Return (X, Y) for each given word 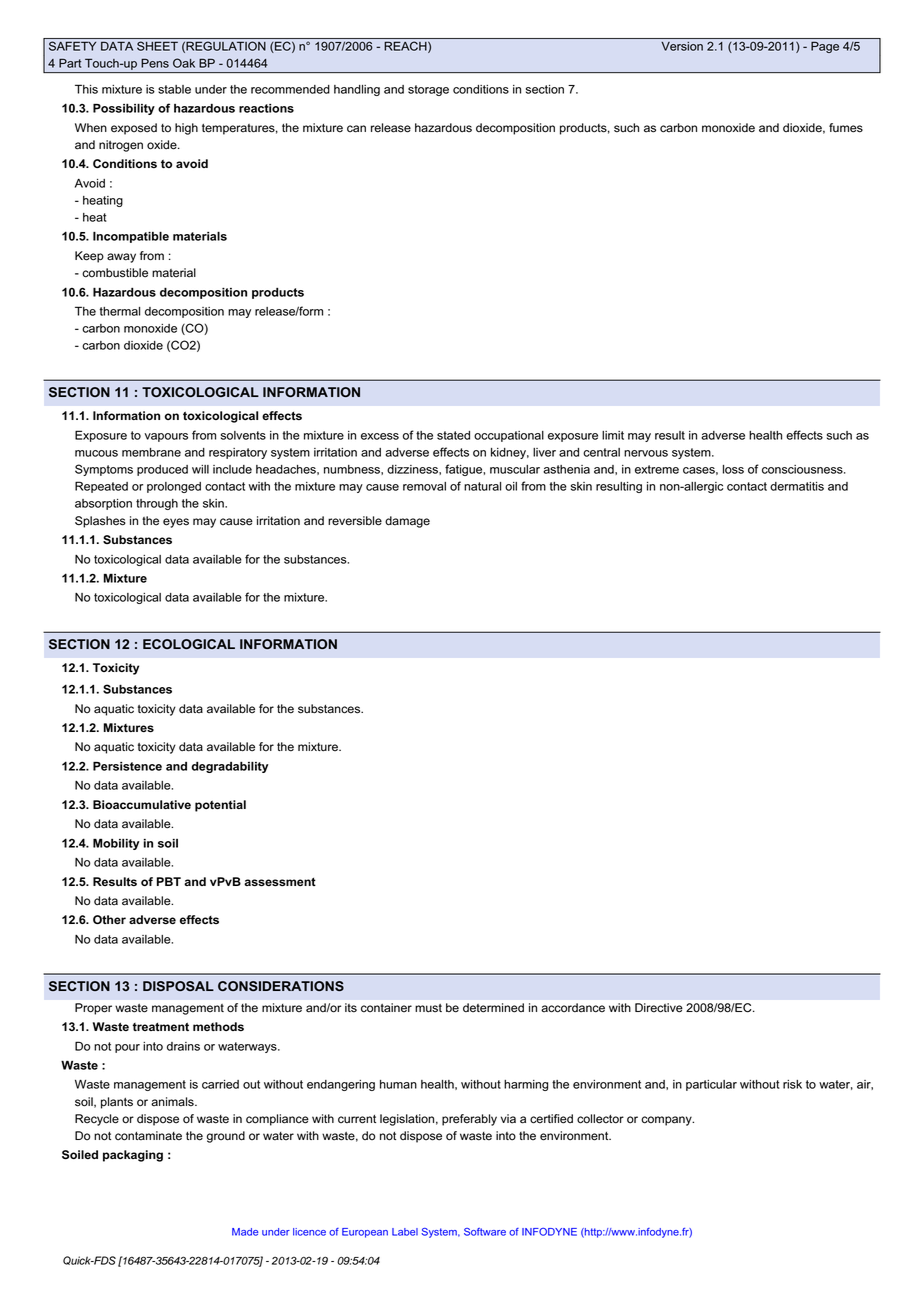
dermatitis (797, 486)
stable (174, 89)
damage (407, 522)
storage (428, 90)
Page (825, 47)
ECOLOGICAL (189, 644)
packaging (133, 1156)
